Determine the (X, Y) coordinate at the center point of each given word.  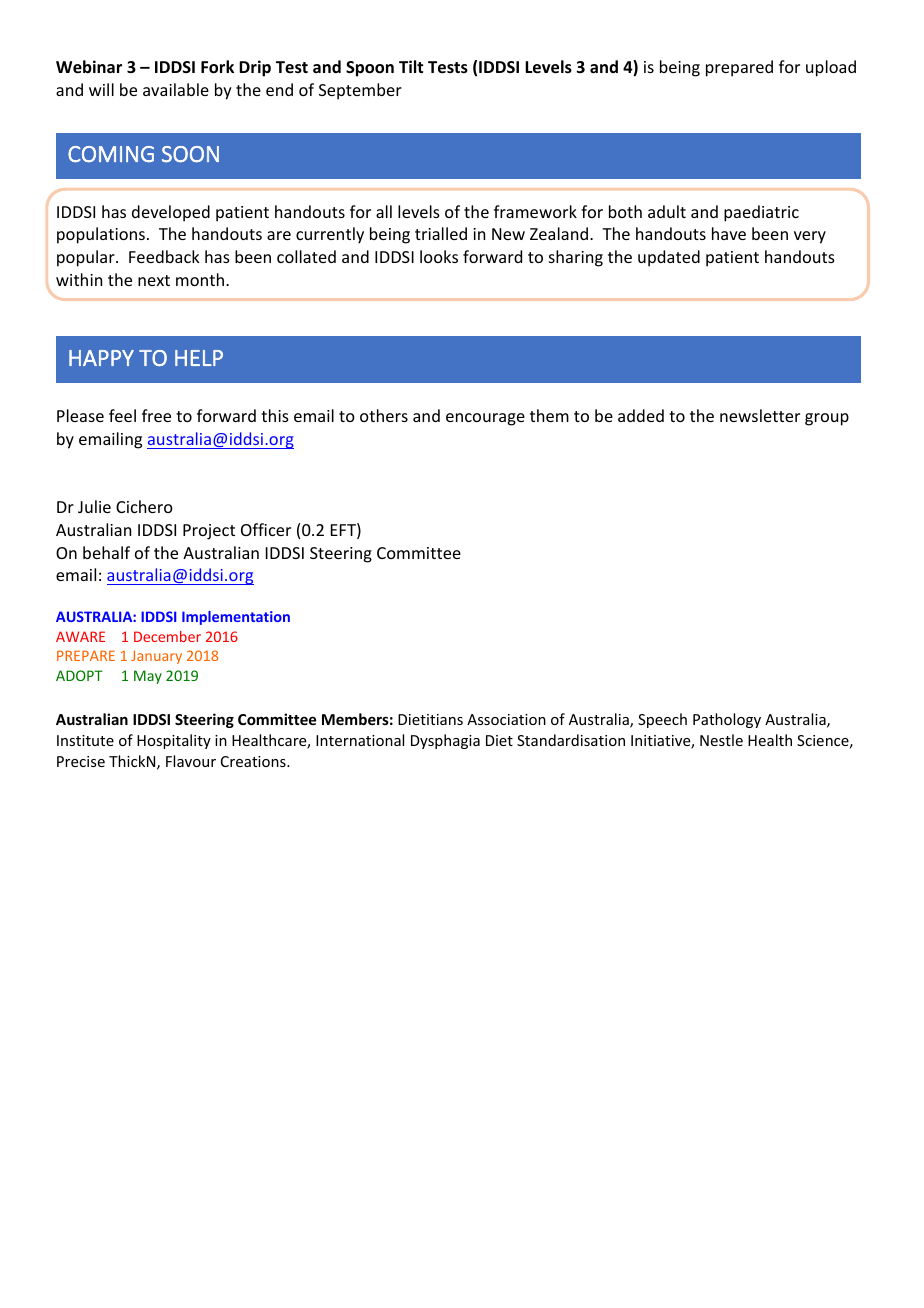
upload (831, 68)
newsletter (760, 415)
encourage (485, 419)
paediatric (761, 213)
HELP (199, 358)
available (176, 89)
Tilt (411, 66)
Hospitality (174, 741)
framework (535, 211)
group (827, 419)
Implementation (236, 618)
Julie (94, 506)
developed (171, 213)
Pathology (727, 720)
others (384, 415)
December (167, 636)
